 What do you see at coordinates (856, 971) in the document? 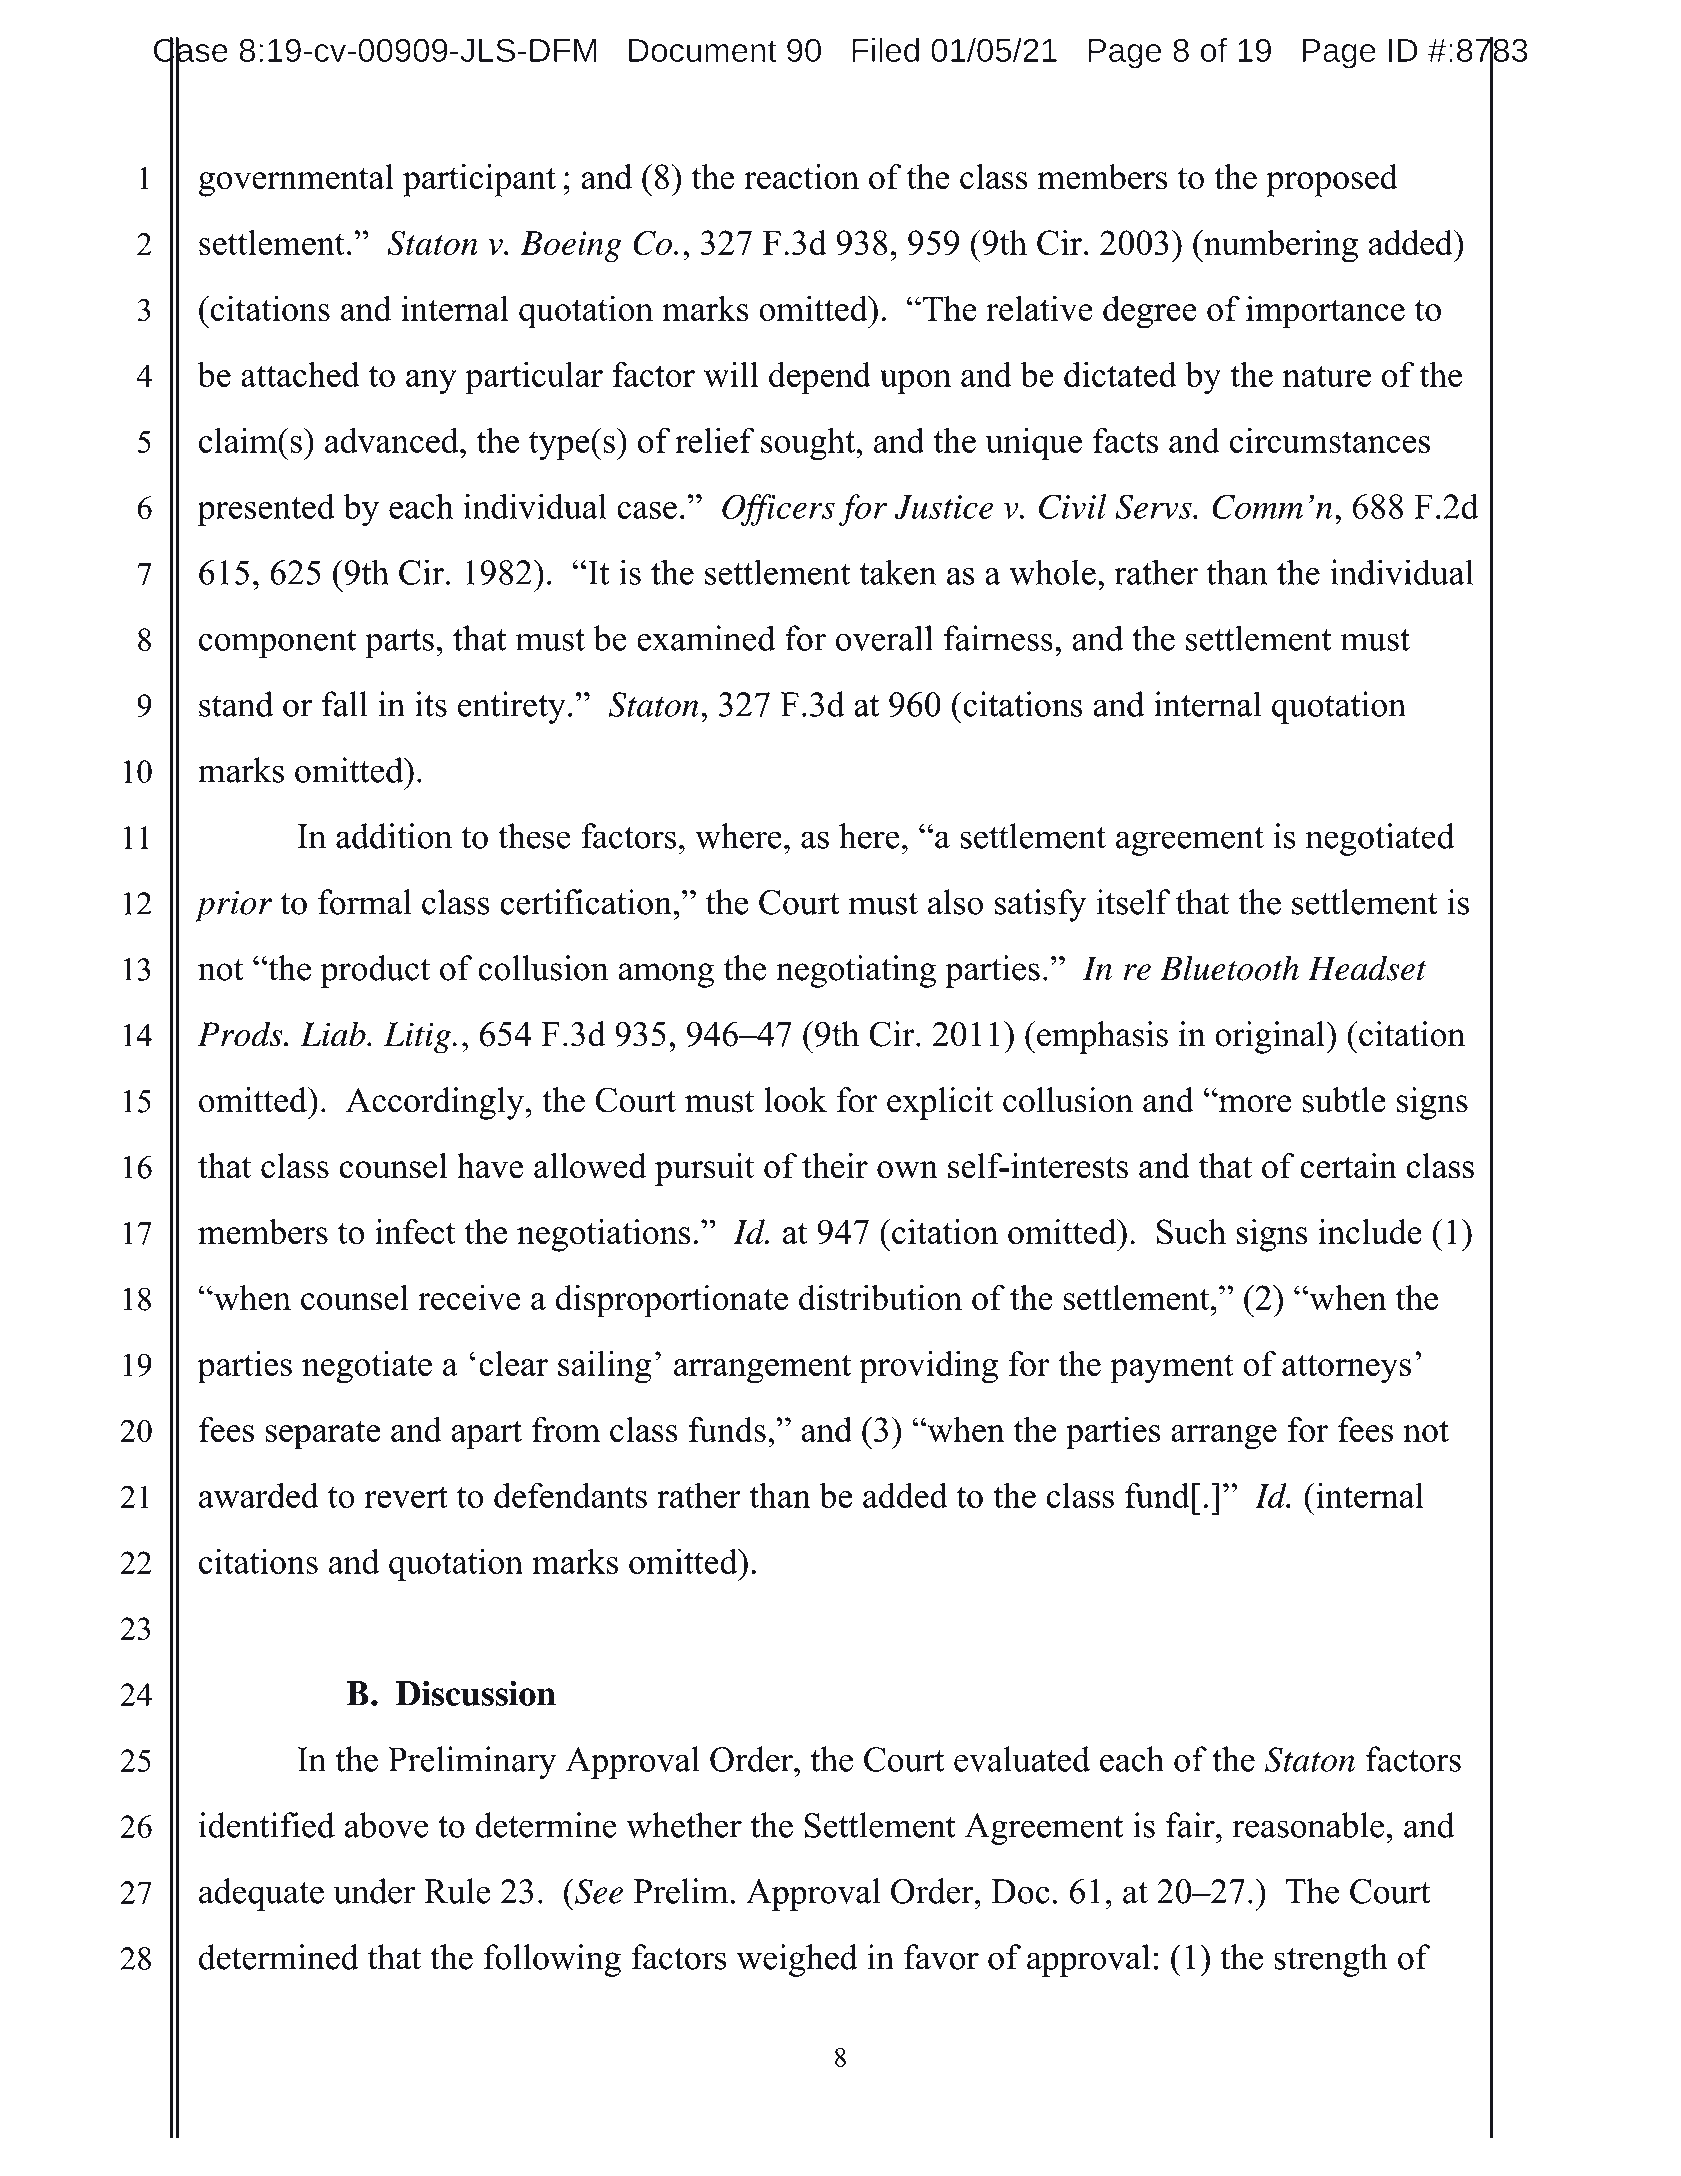
I see `negotiating` at bounding box center [856, 971].
